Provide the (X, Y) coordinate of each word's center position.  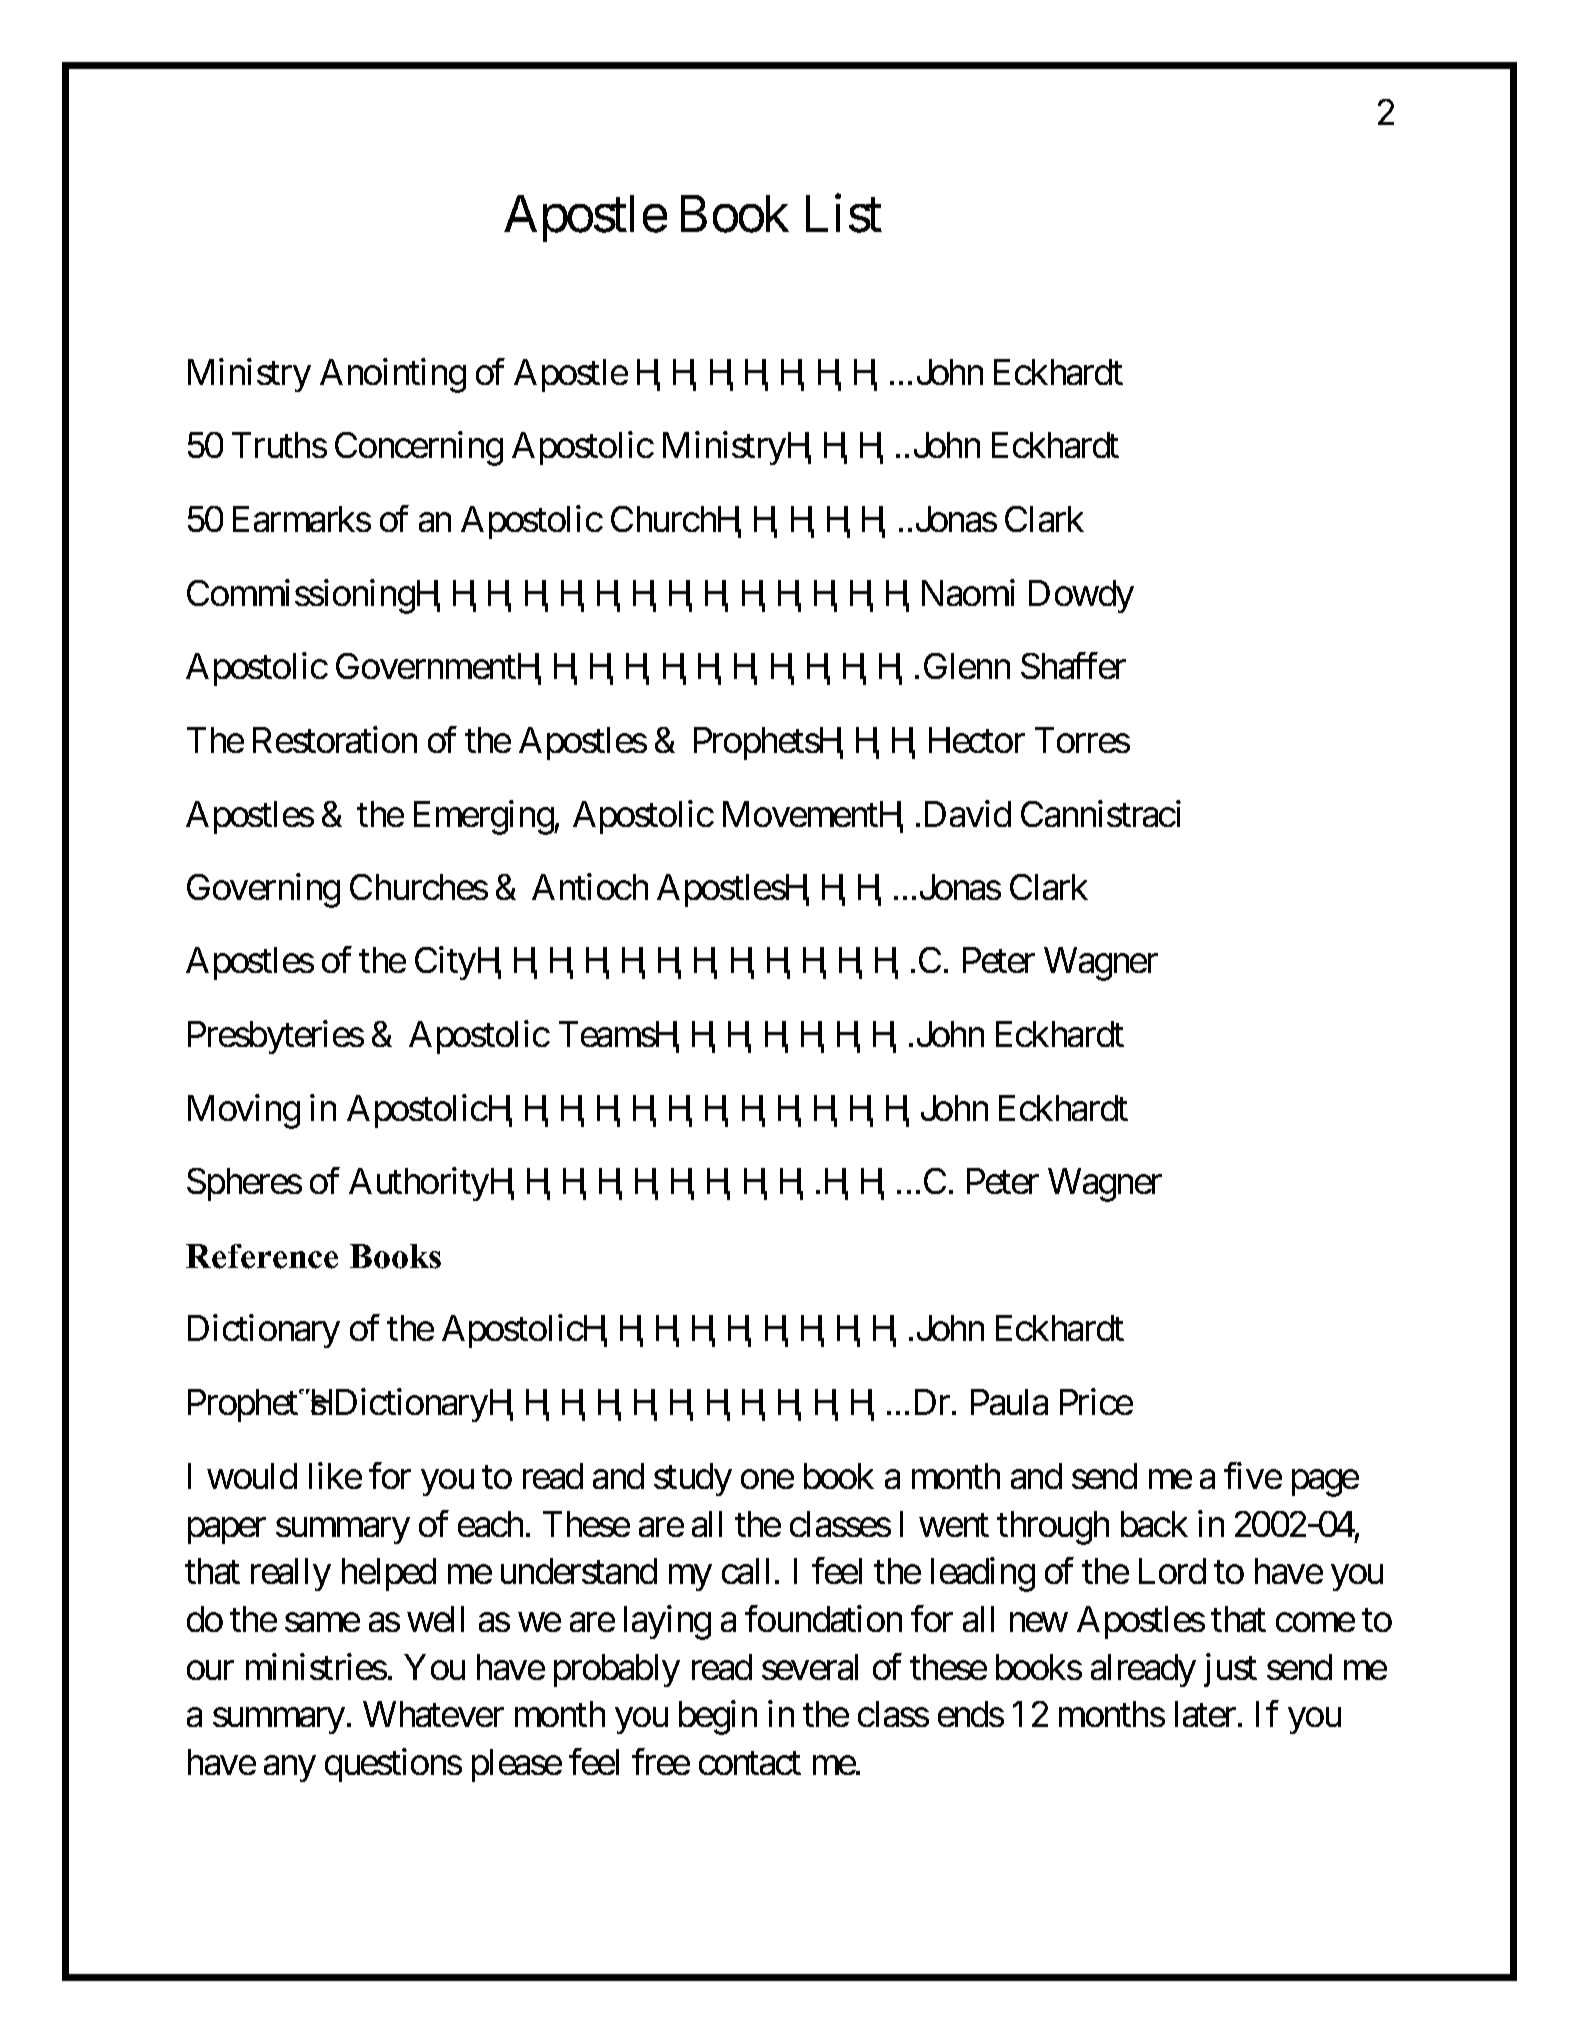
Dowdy (1081, 596)
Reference (262, 1256)
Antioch (590, 886)
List (844, 214)
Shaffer (1073, 666)
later (1205, 1714)
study (693, 1479)
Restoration (335, 739)
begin (718, 1718)
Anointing (393, 376)
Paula (1009, 1402)
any (289, 1769)
